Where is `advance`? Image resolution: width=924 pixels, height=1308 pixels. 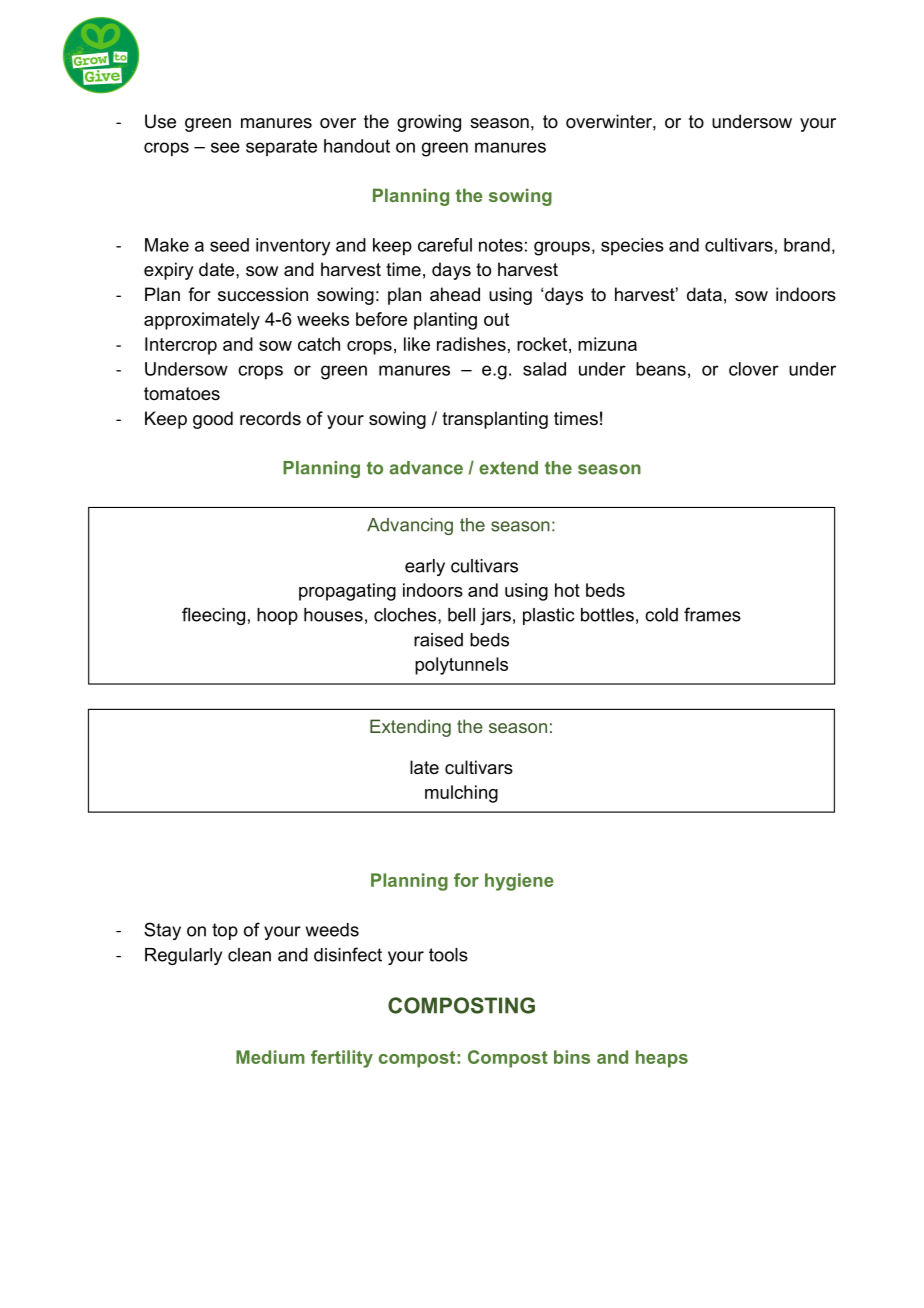
advance is located at coordinates (426, 468).
